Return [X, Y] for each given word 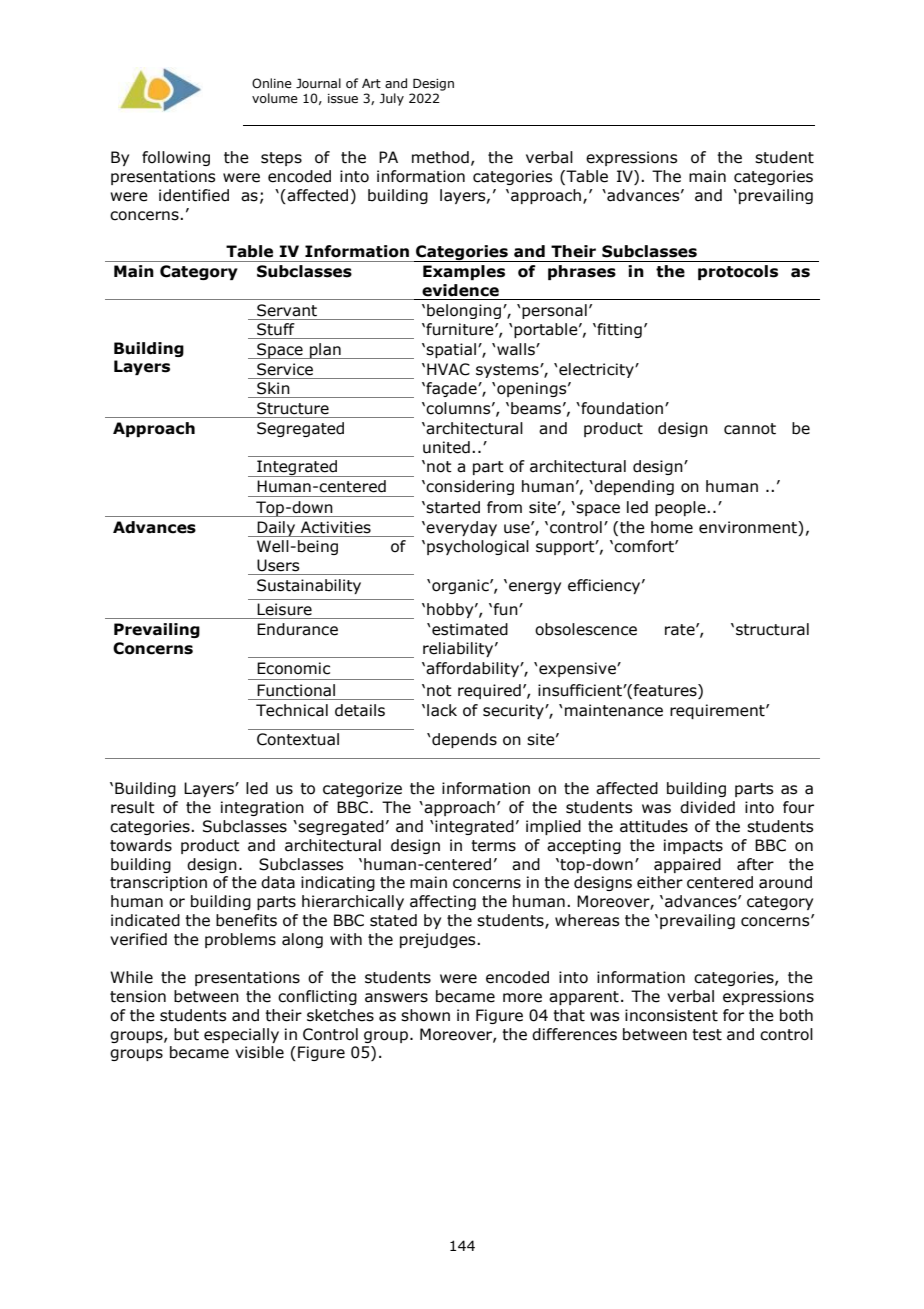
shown [425, 1015]
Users [278, 565]
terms [493, 846]
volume [275, 98]
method [440, 157]
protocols [738, 272]
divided [707, 807]
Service [285, 369]
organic [461, 586]
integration [262, 808]
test [707, 1035]
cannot [750, 429]
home [672, 527]
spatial [451, 350]
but [186, 1034]
